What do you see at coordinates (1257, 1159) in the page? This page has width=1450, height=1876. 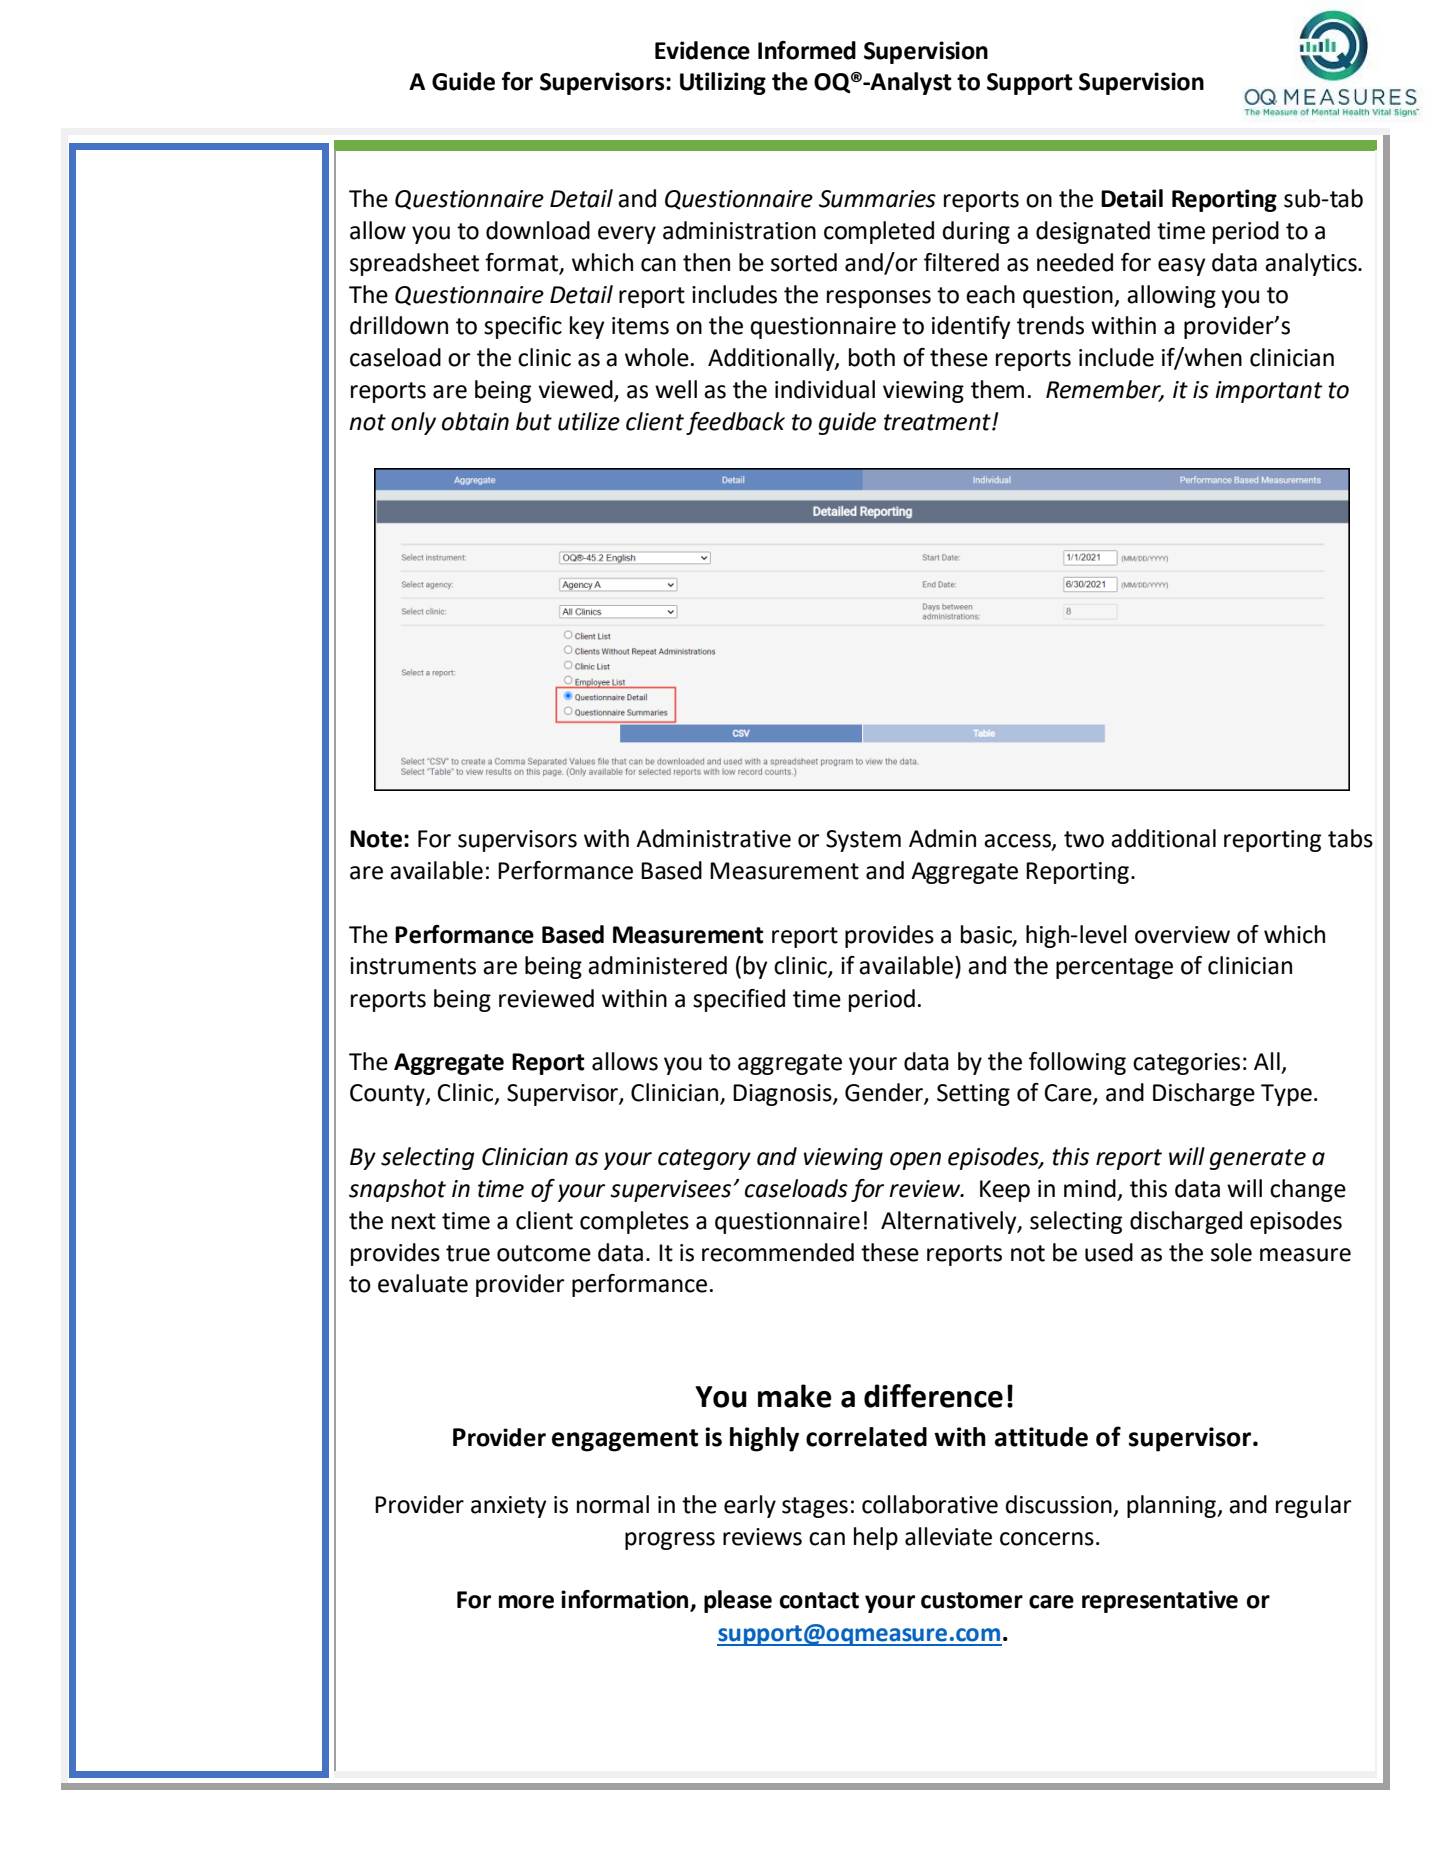 I see `generate` at bounding box center [1257, 1159].
